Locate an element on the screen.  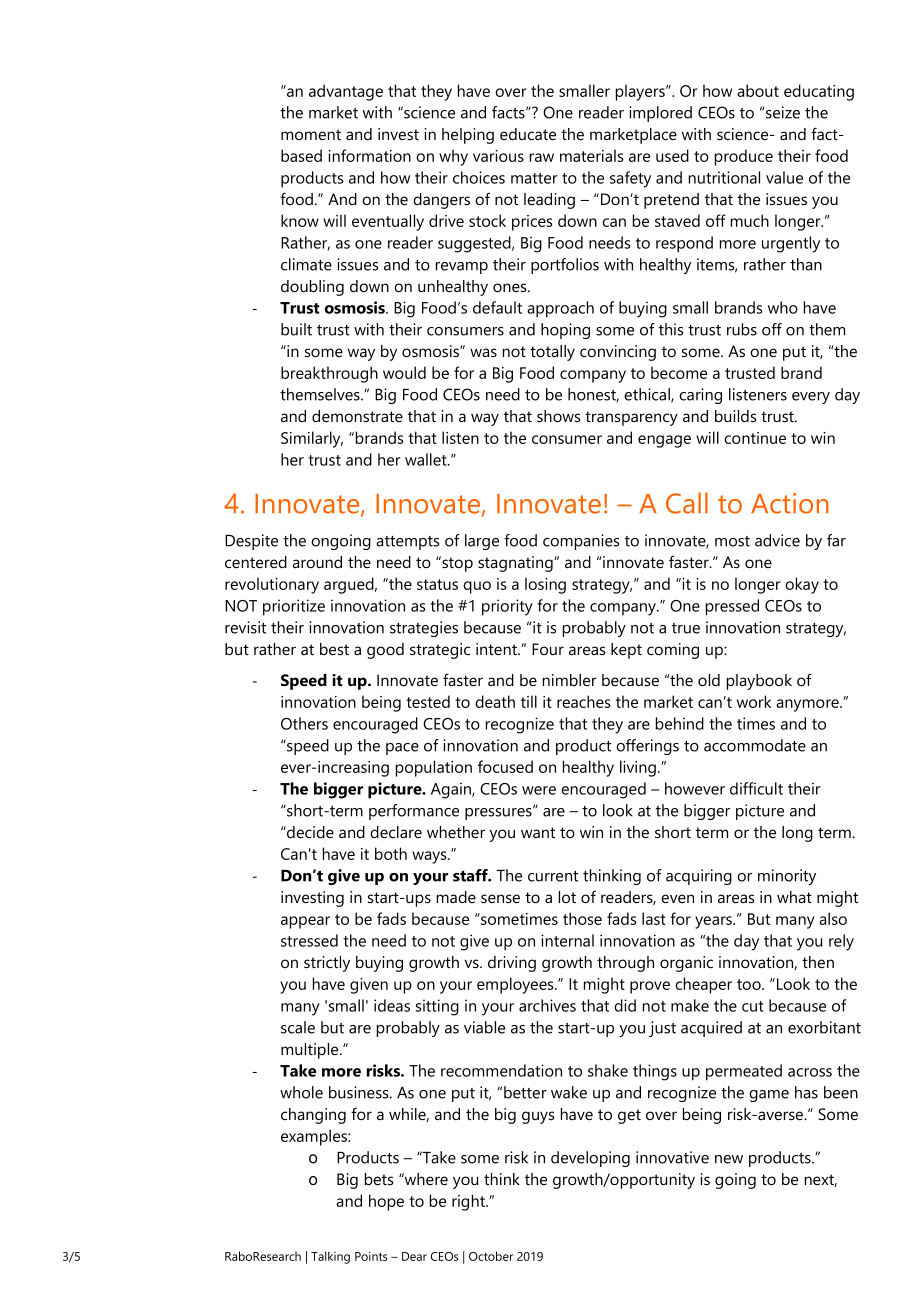
educate is located at coordinates (528, 134).
